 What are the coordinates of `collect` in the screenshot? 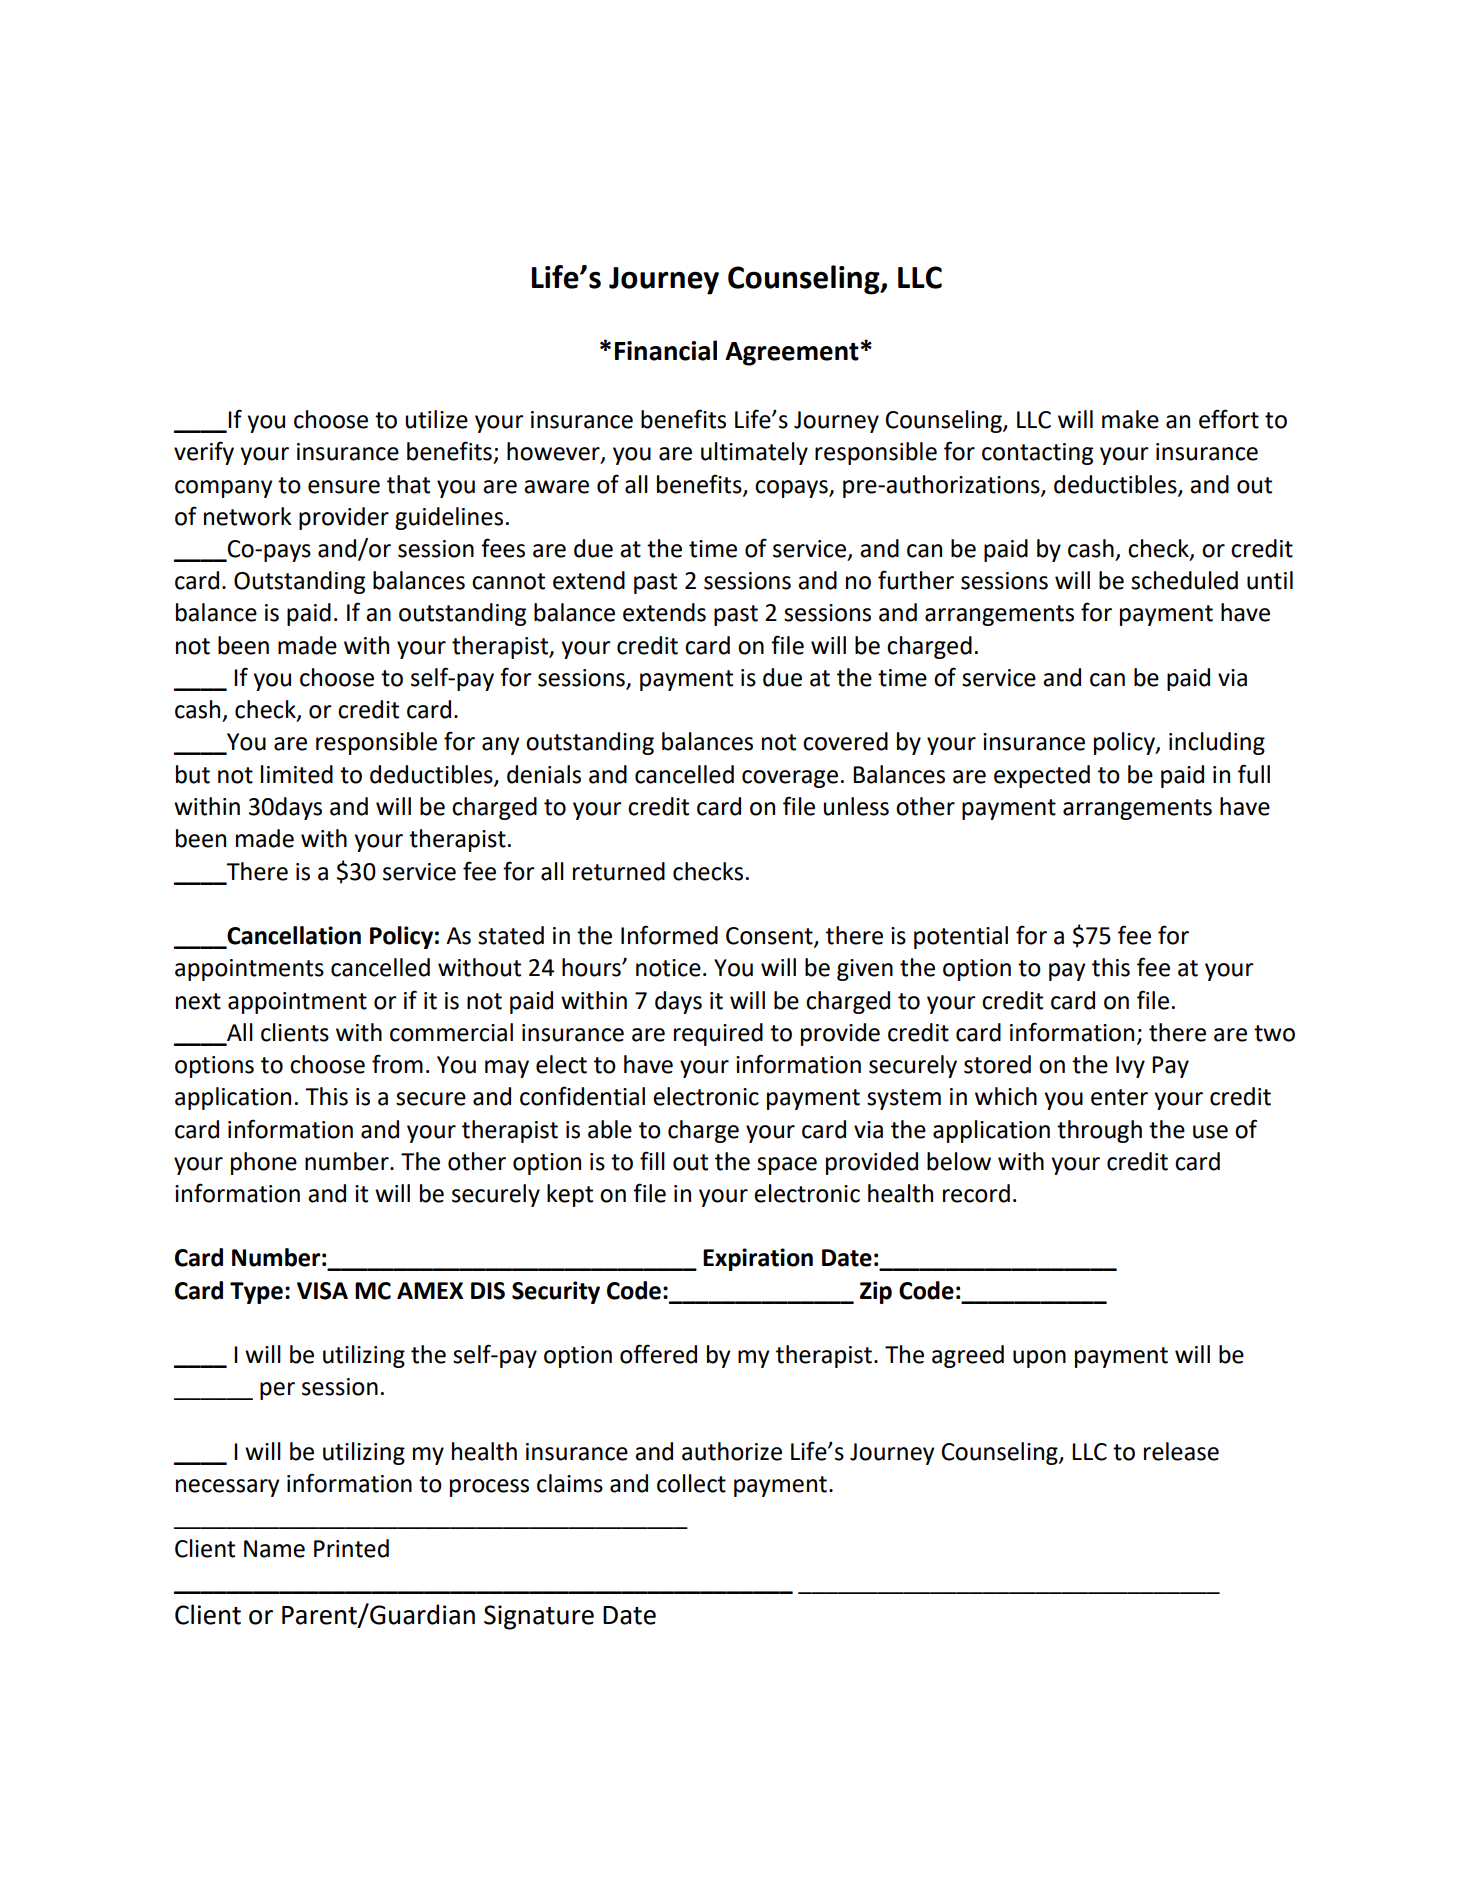 It's located at (691, 1483).
